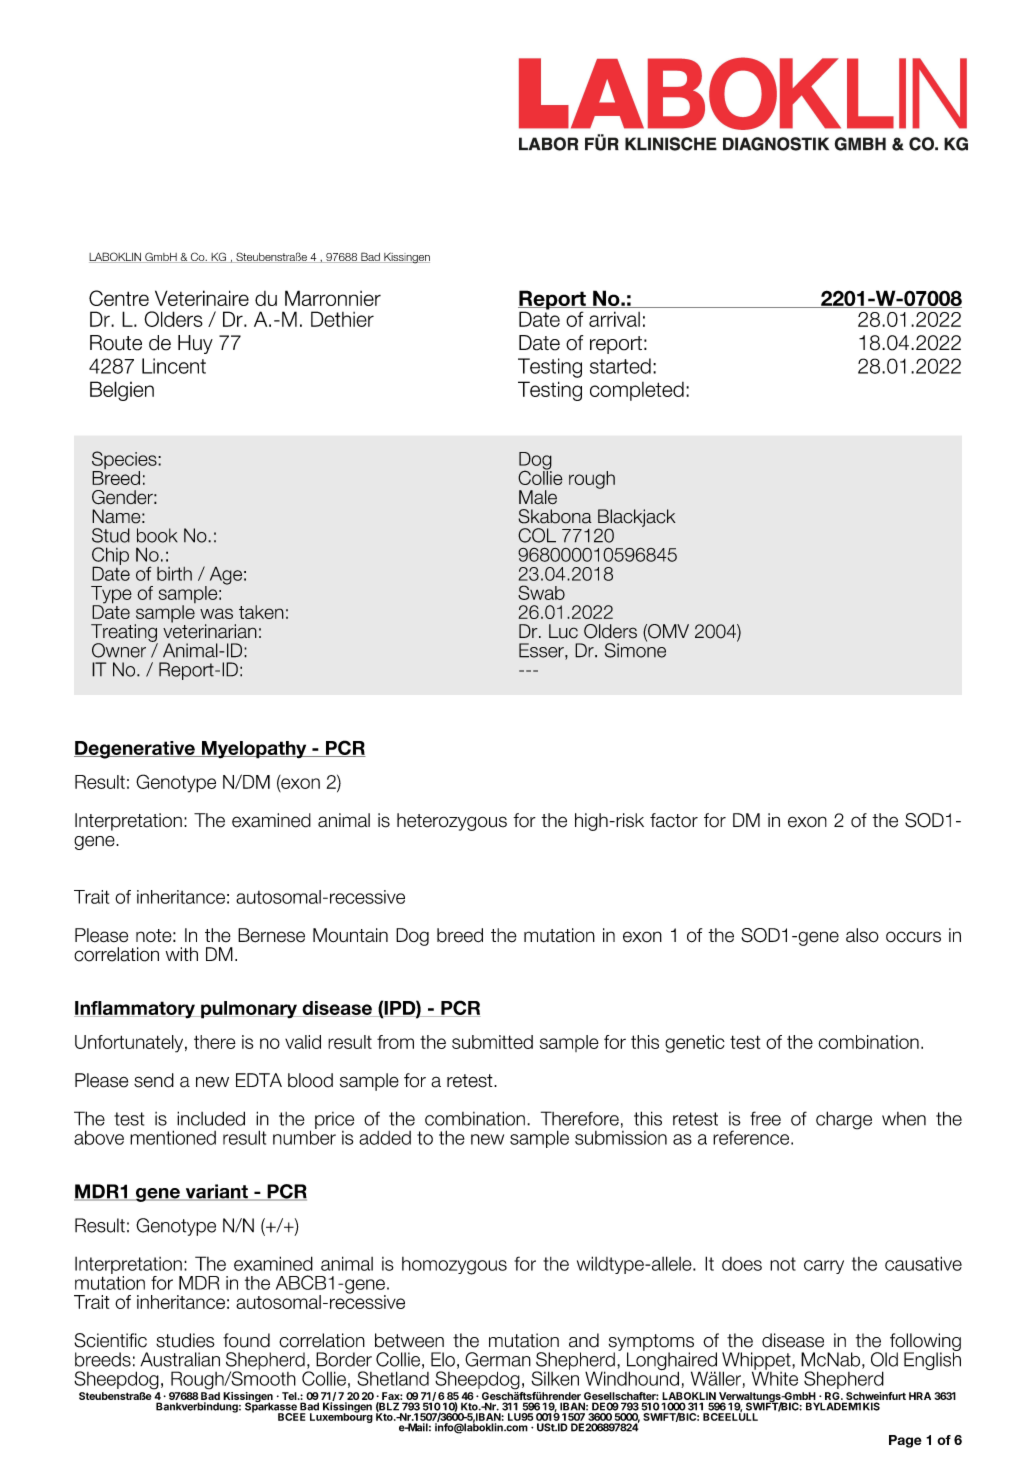 The height and width of the image is (1466, 1036). Describe the element at coordinates (180, 1359) in the image. I see `Australian` at that location.
